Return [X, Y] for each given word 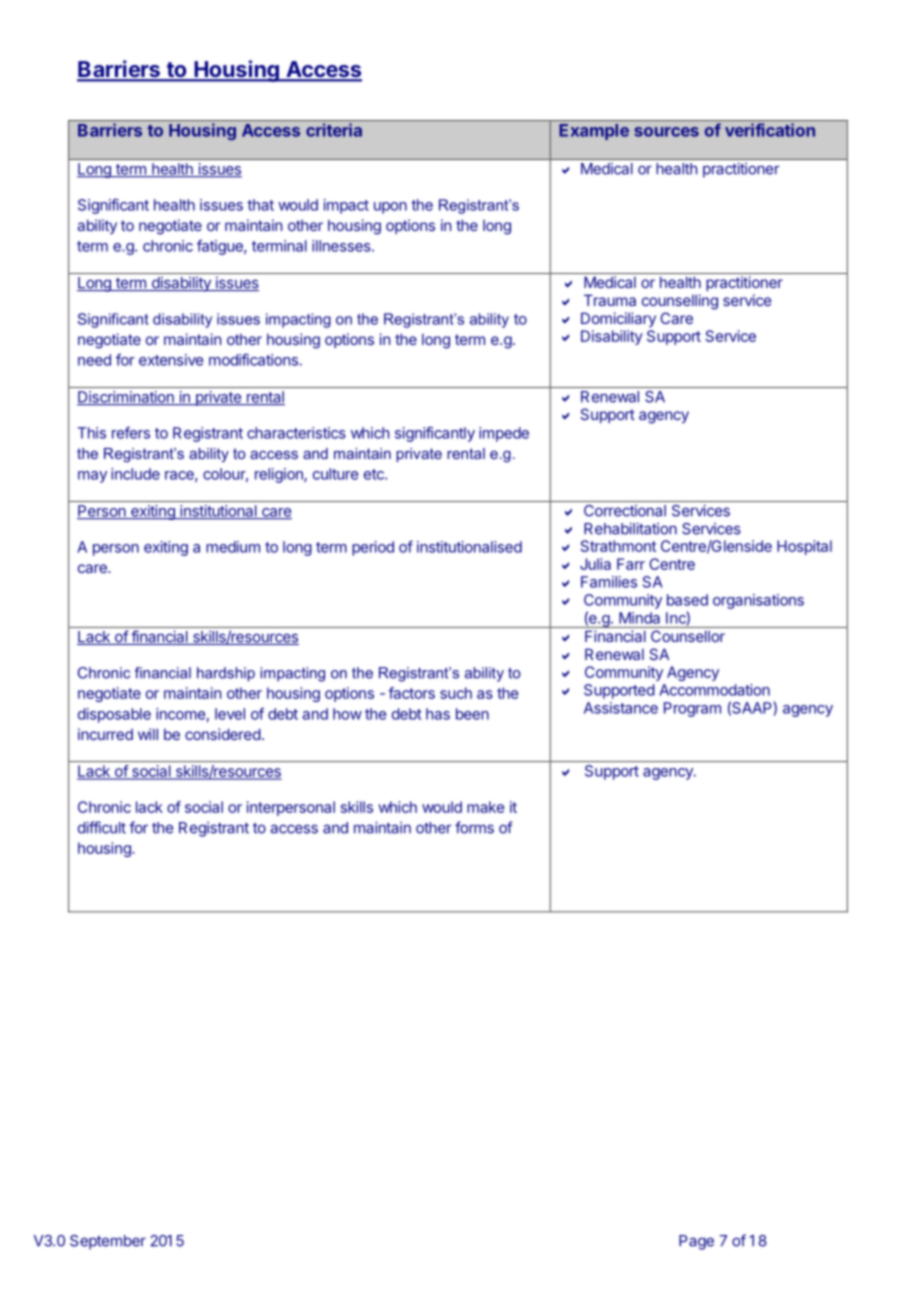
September [108, 1242]
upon [390, 208]
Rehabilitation [630, 528]
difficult [102, 827]
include [135, 474]
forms [474, 827]
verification [770, 130]
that [260, 205]
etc [375, 474]
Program [692, 709]
